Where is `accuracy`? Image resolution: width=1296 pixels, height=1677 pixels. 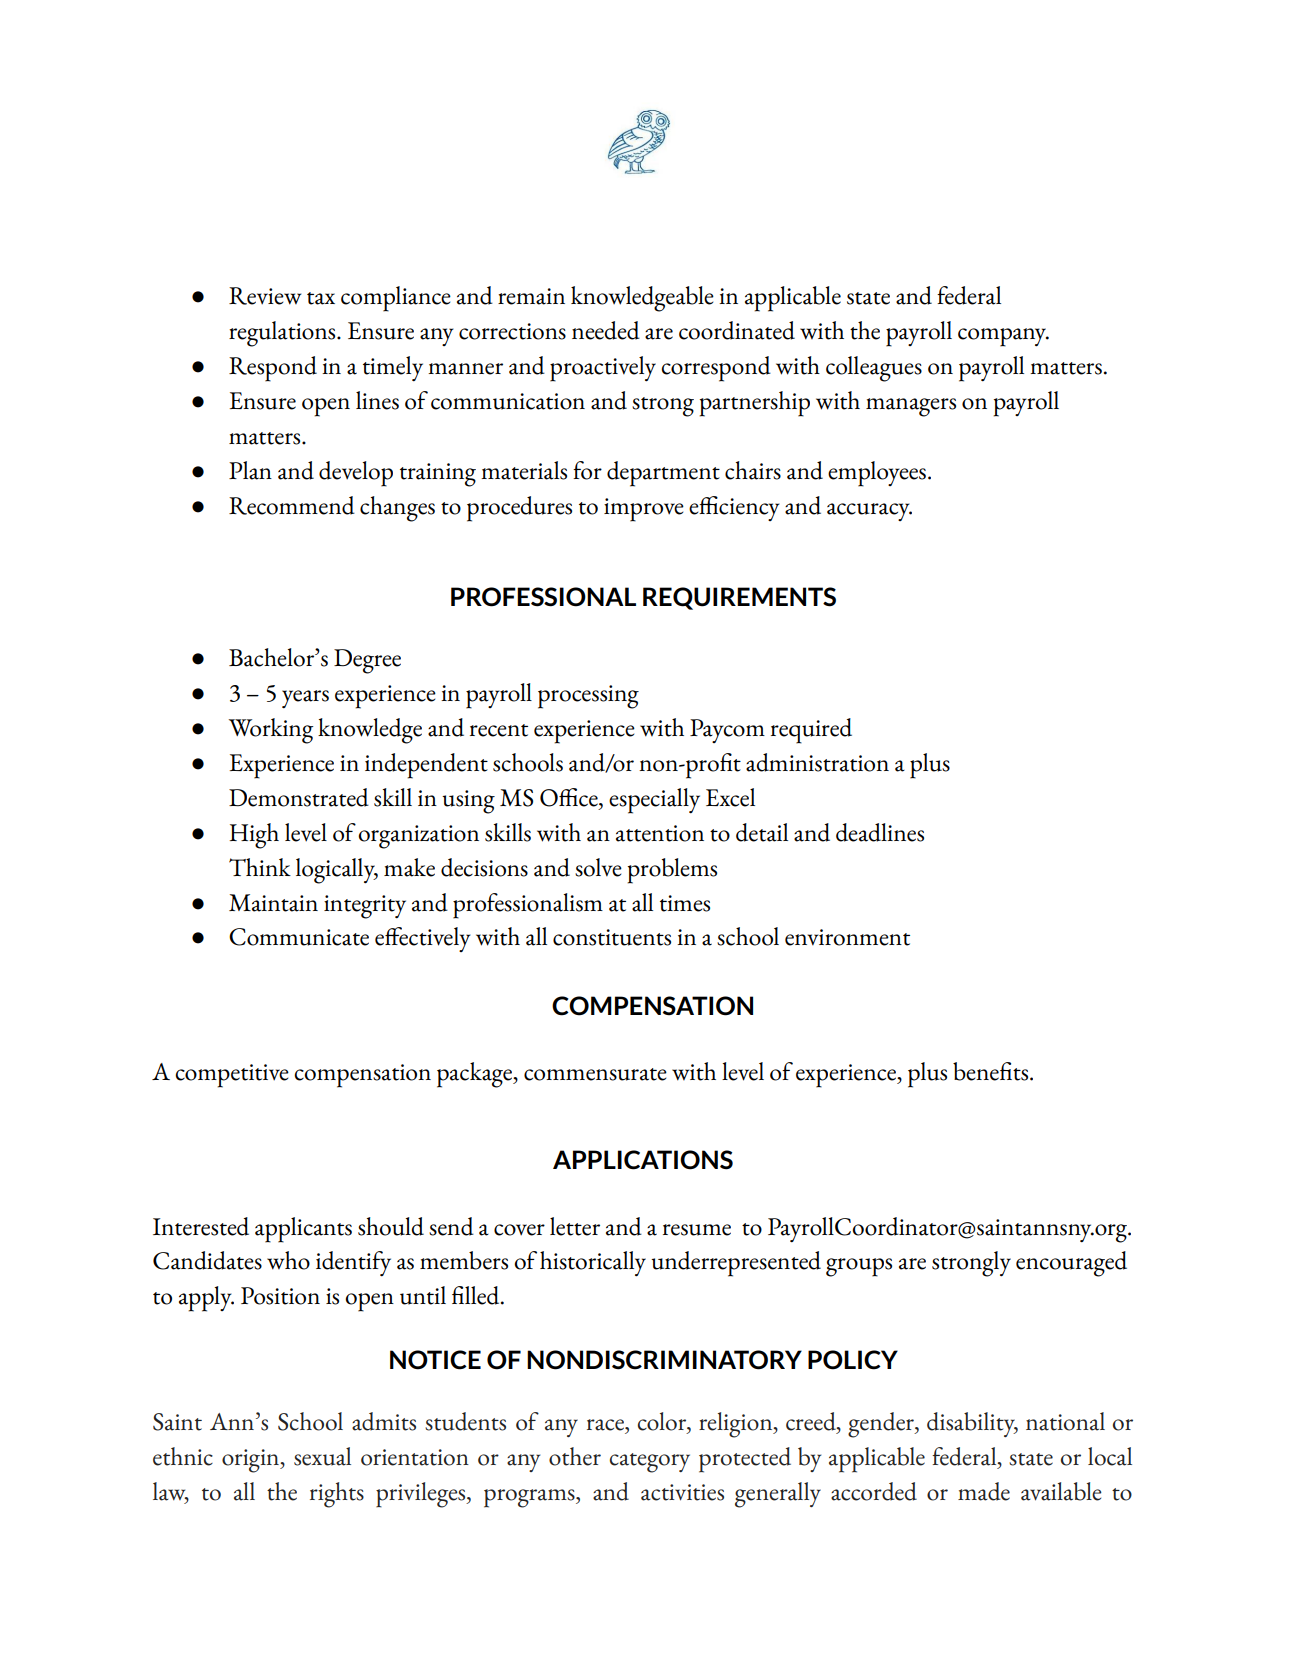 accuracy is located at coordinates (869, 512).
